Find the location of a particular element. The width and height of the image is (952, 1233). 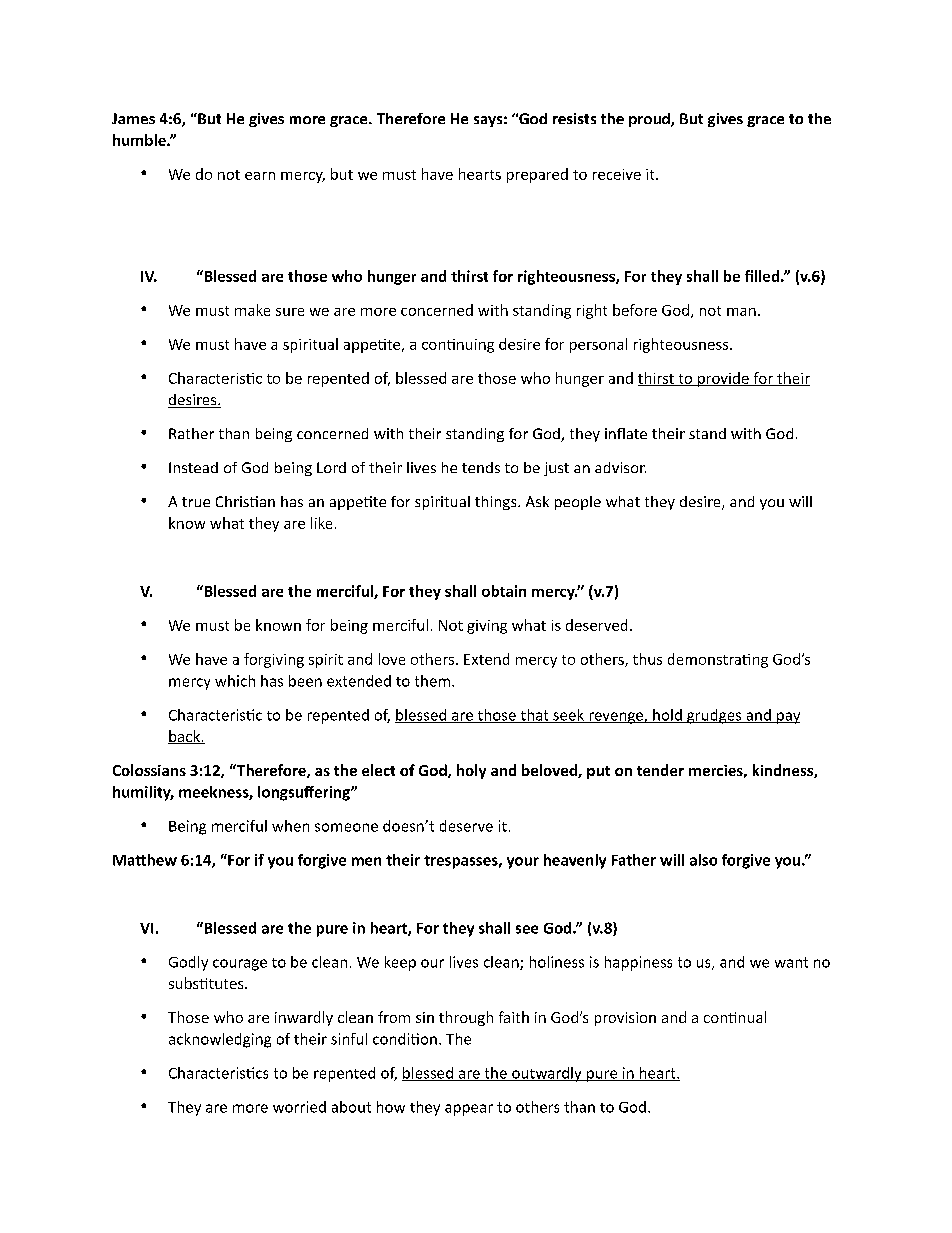

earn is located at coordinates (260, 176).
